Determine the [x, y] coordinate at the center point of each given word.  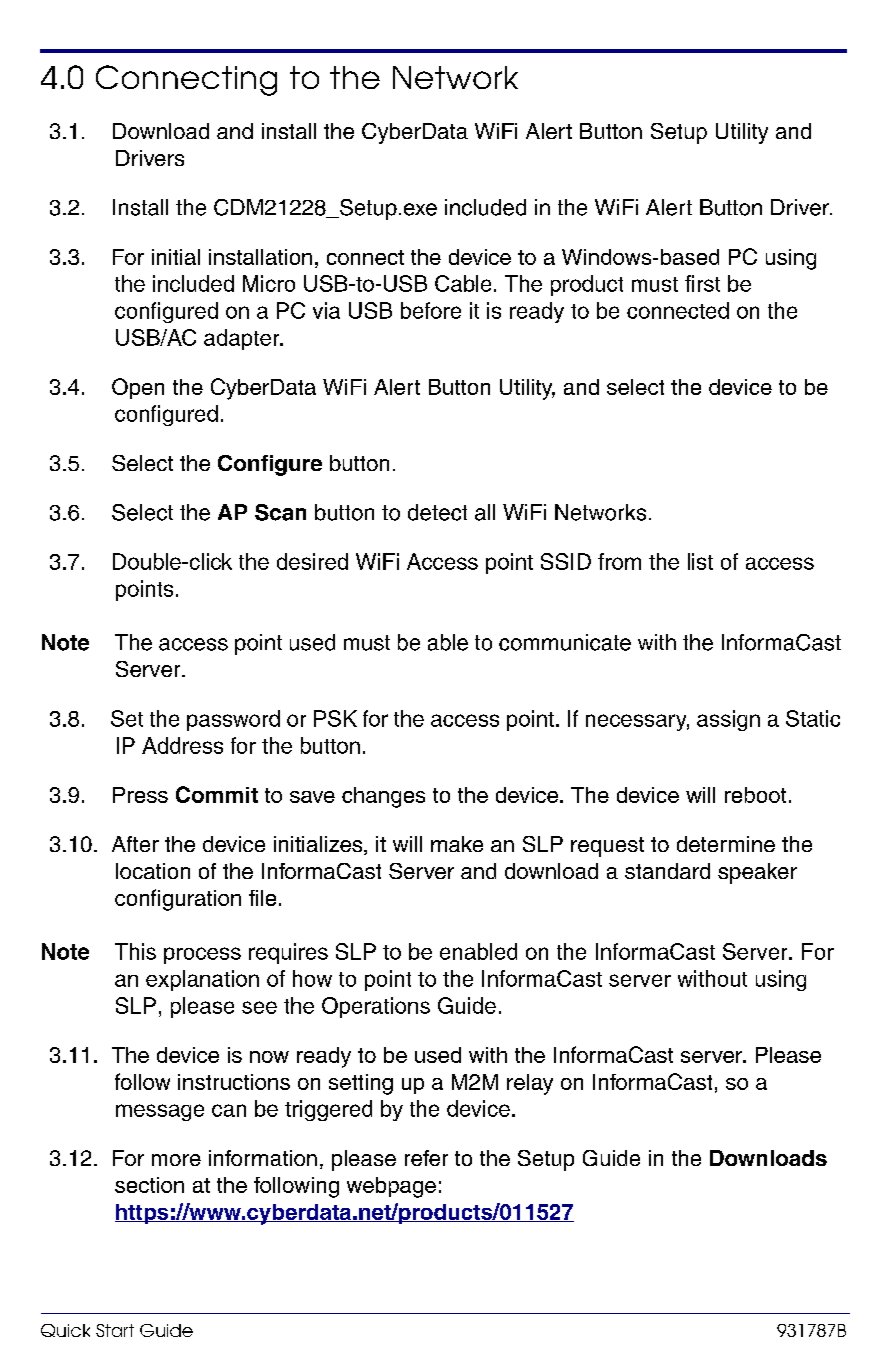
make [457, 844]
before [431, 310]
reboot [755, 795]
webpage [391, 1187]
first [702, 283]
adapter [243, 339]
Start [115, 1330]
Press [140, 795]
